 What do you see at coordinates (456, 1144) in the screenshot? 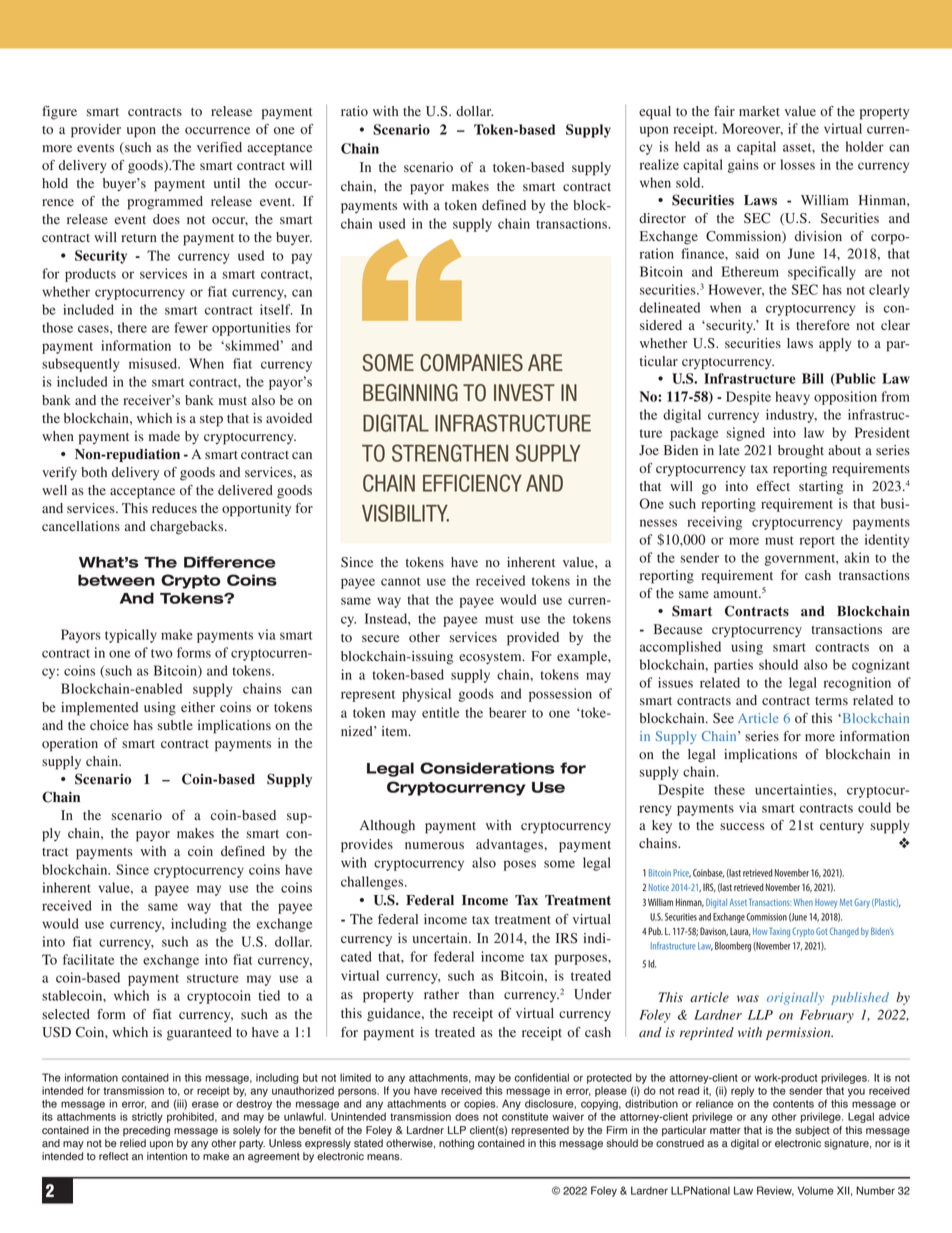
I see `nothing` at bounding box center [456, 1144].
